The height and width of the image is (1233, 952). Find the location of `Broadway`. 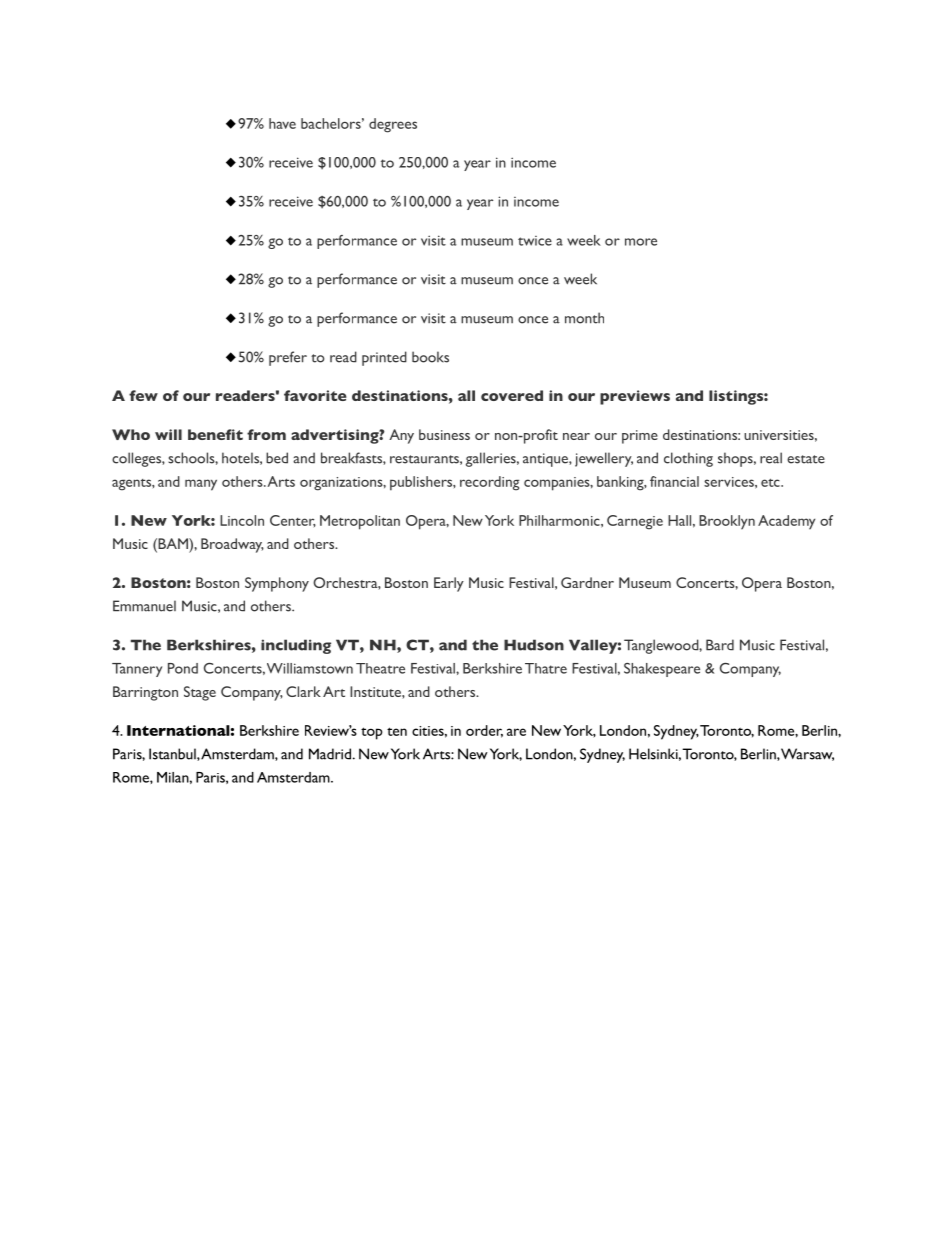

Broadway is located at coordinates (232, 545).
